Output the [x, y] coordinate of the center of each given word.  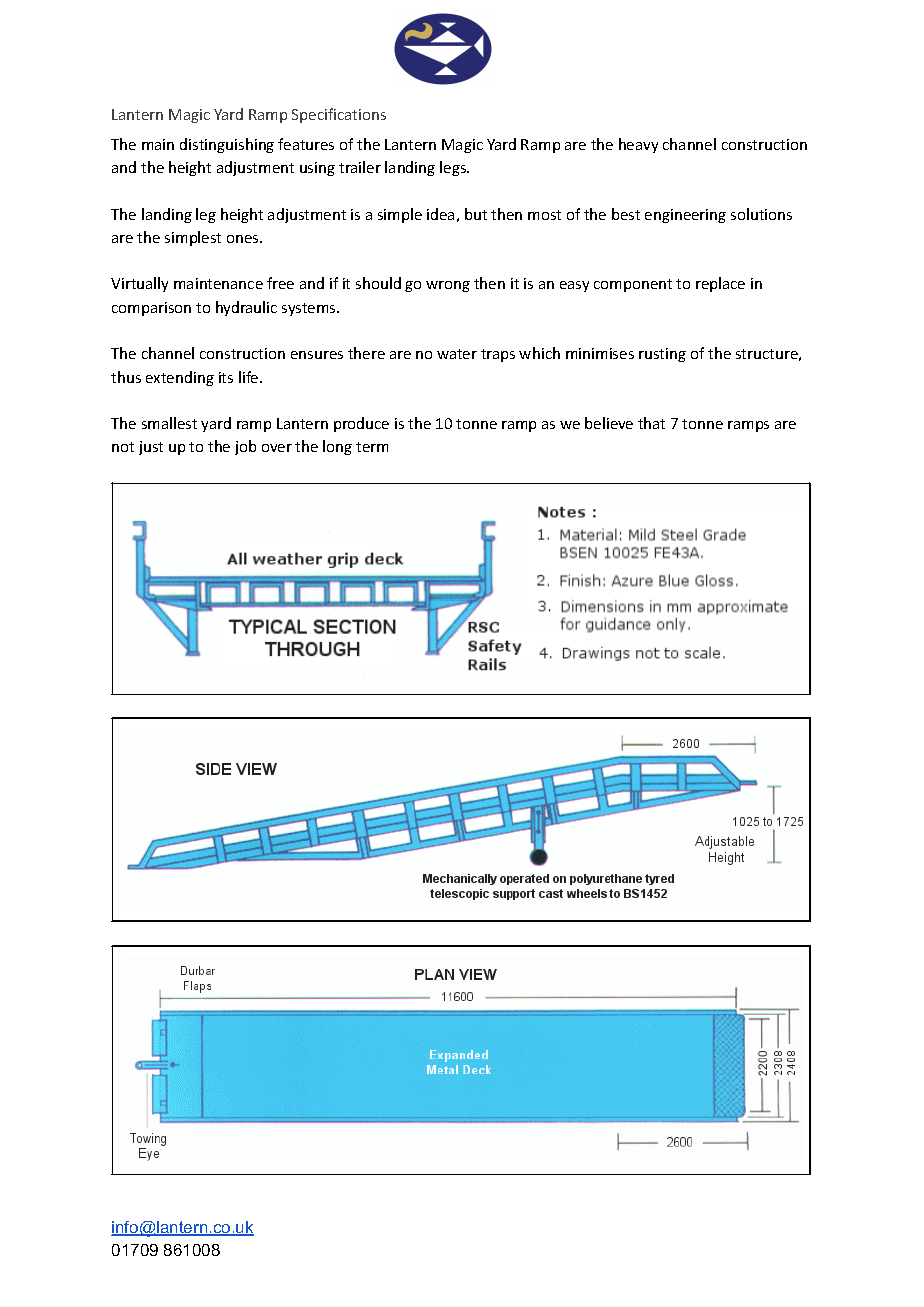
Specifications [339, 115]
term [372, 447]
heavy [638, 145]
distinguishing [227, 145]
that [651, 423]
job [245, 447]
